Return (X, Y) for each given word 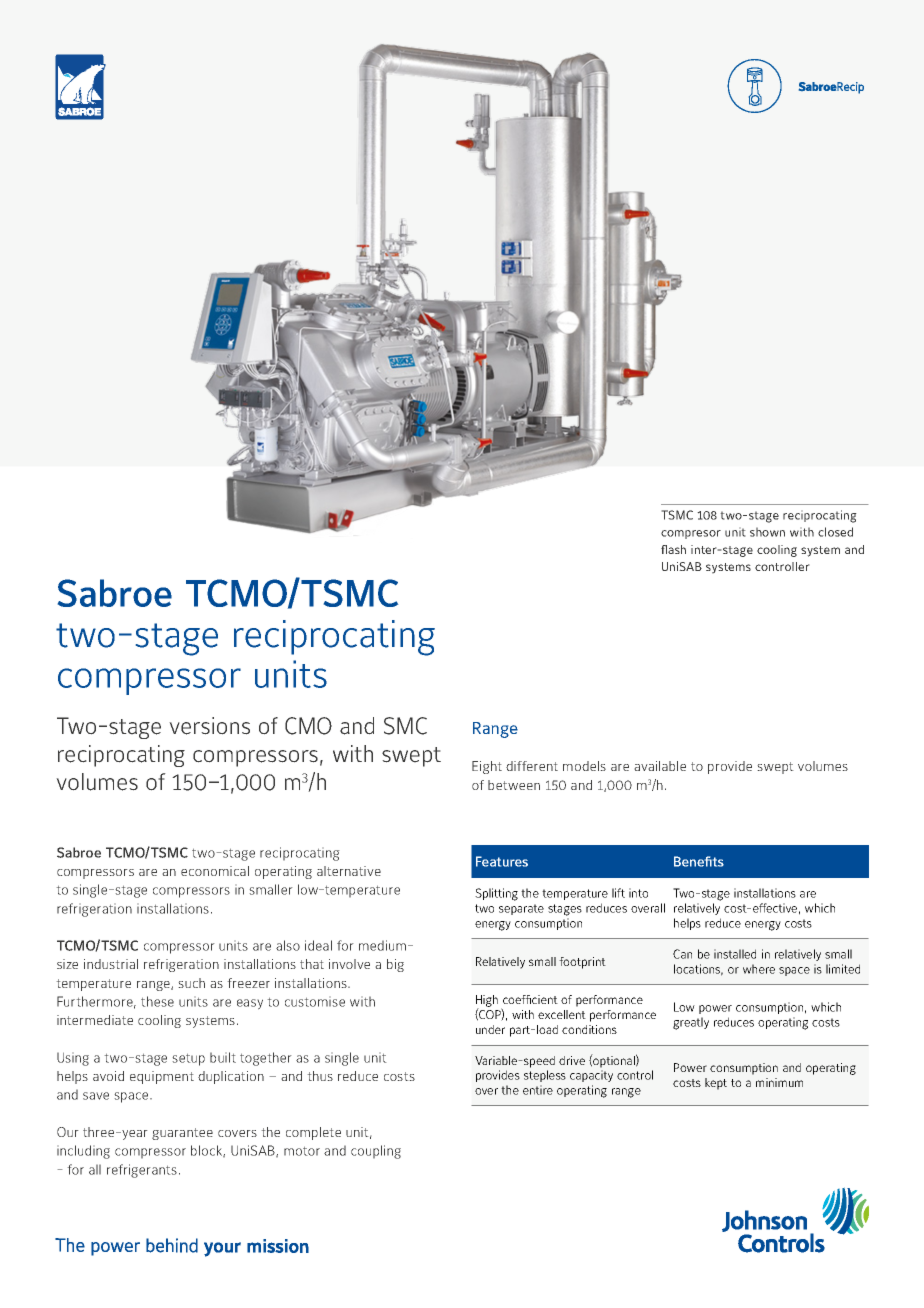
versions (209, 726)
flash (673, 549)
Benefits (699, 861)
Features (502, 861)
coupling (376, 1152)
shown (767, 532)
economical (215, 871)
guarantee (182, 1134)
